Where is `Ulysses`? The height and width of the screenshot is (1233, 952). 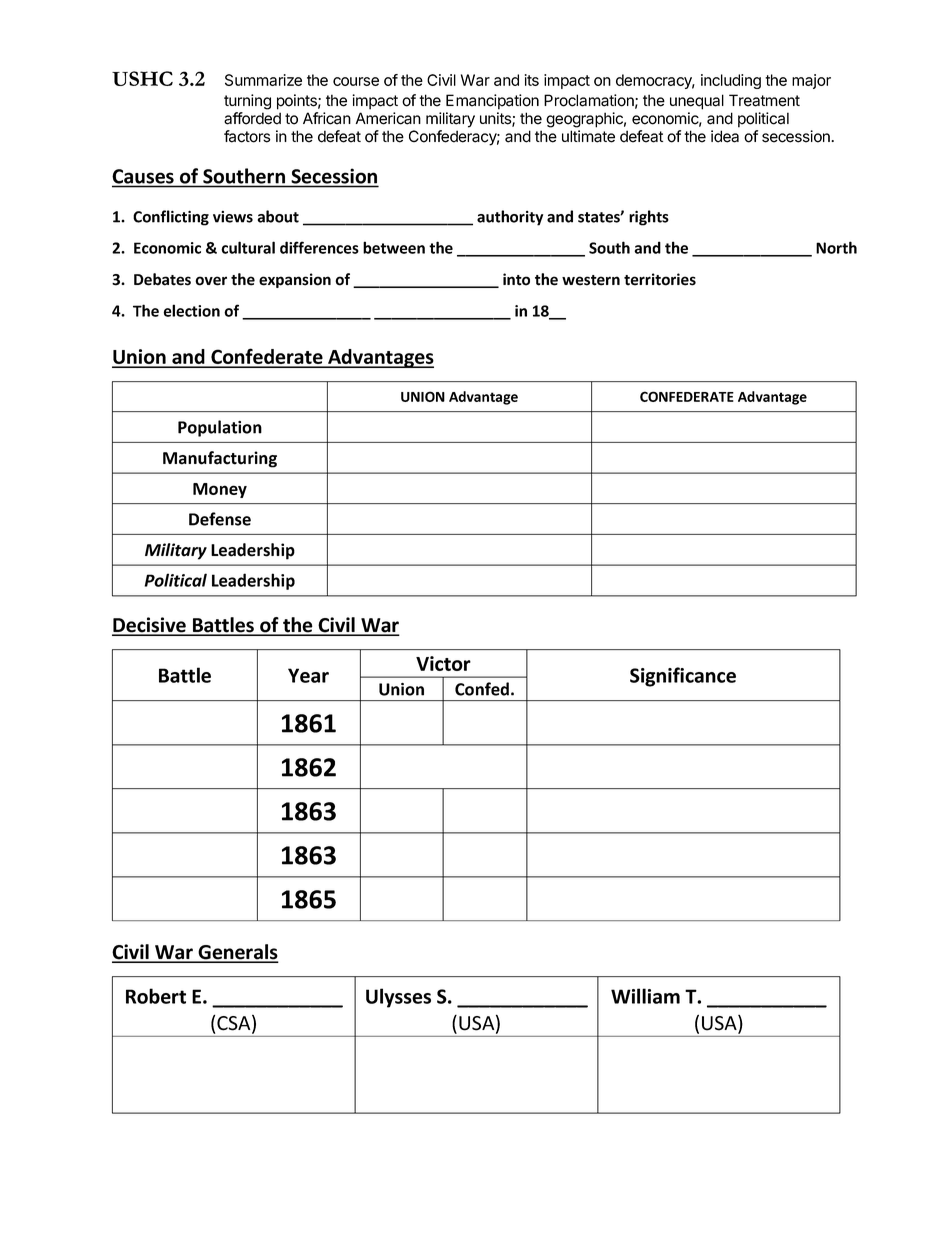 Ulysses is located at coordinates (398, 998).
